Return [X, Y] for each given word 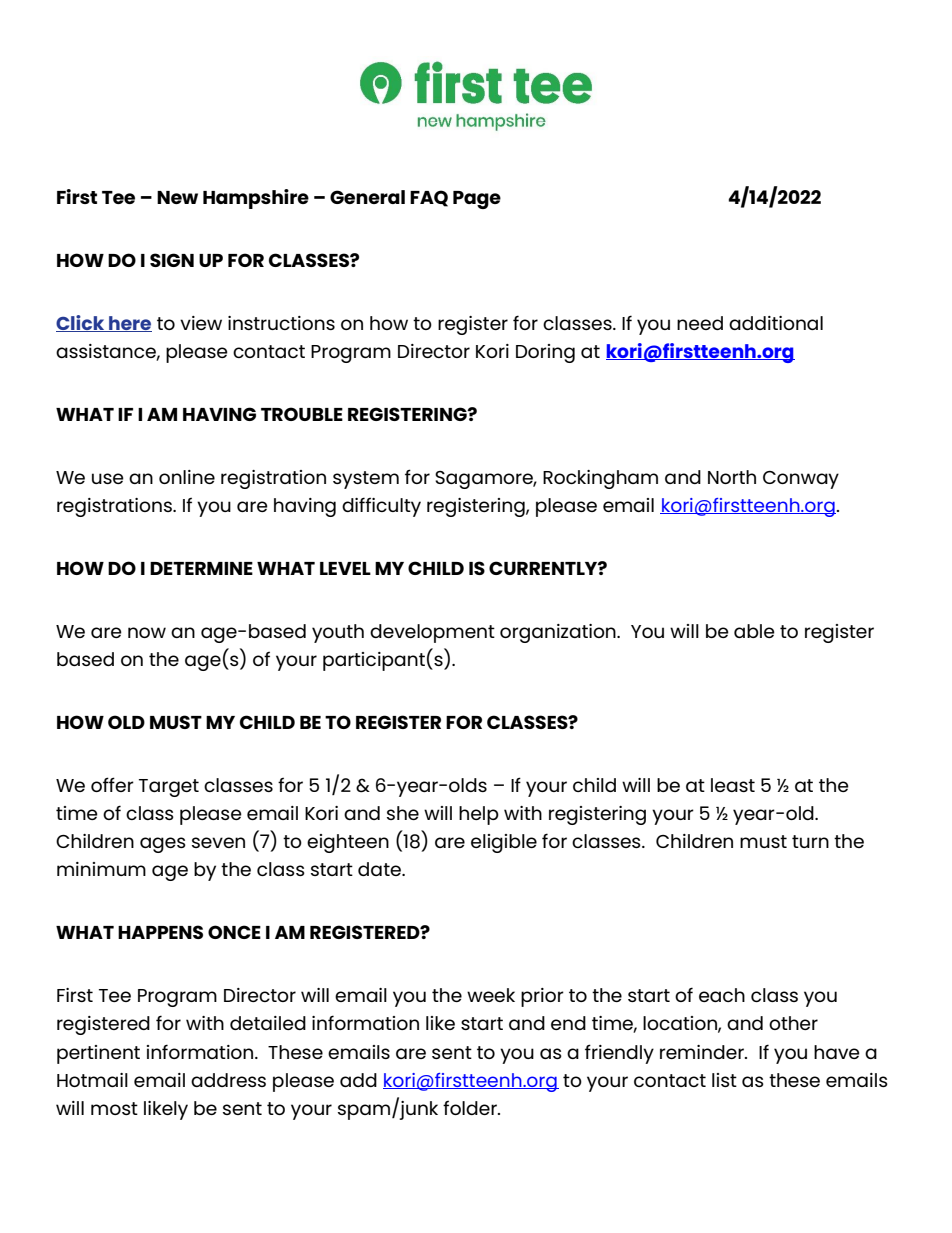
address [228, 1080]
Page [477, 200]
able [754, 631]
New [177, 197]
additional [776, 323]
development [432, 633]
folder [471, 1107]
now [147, 632]
